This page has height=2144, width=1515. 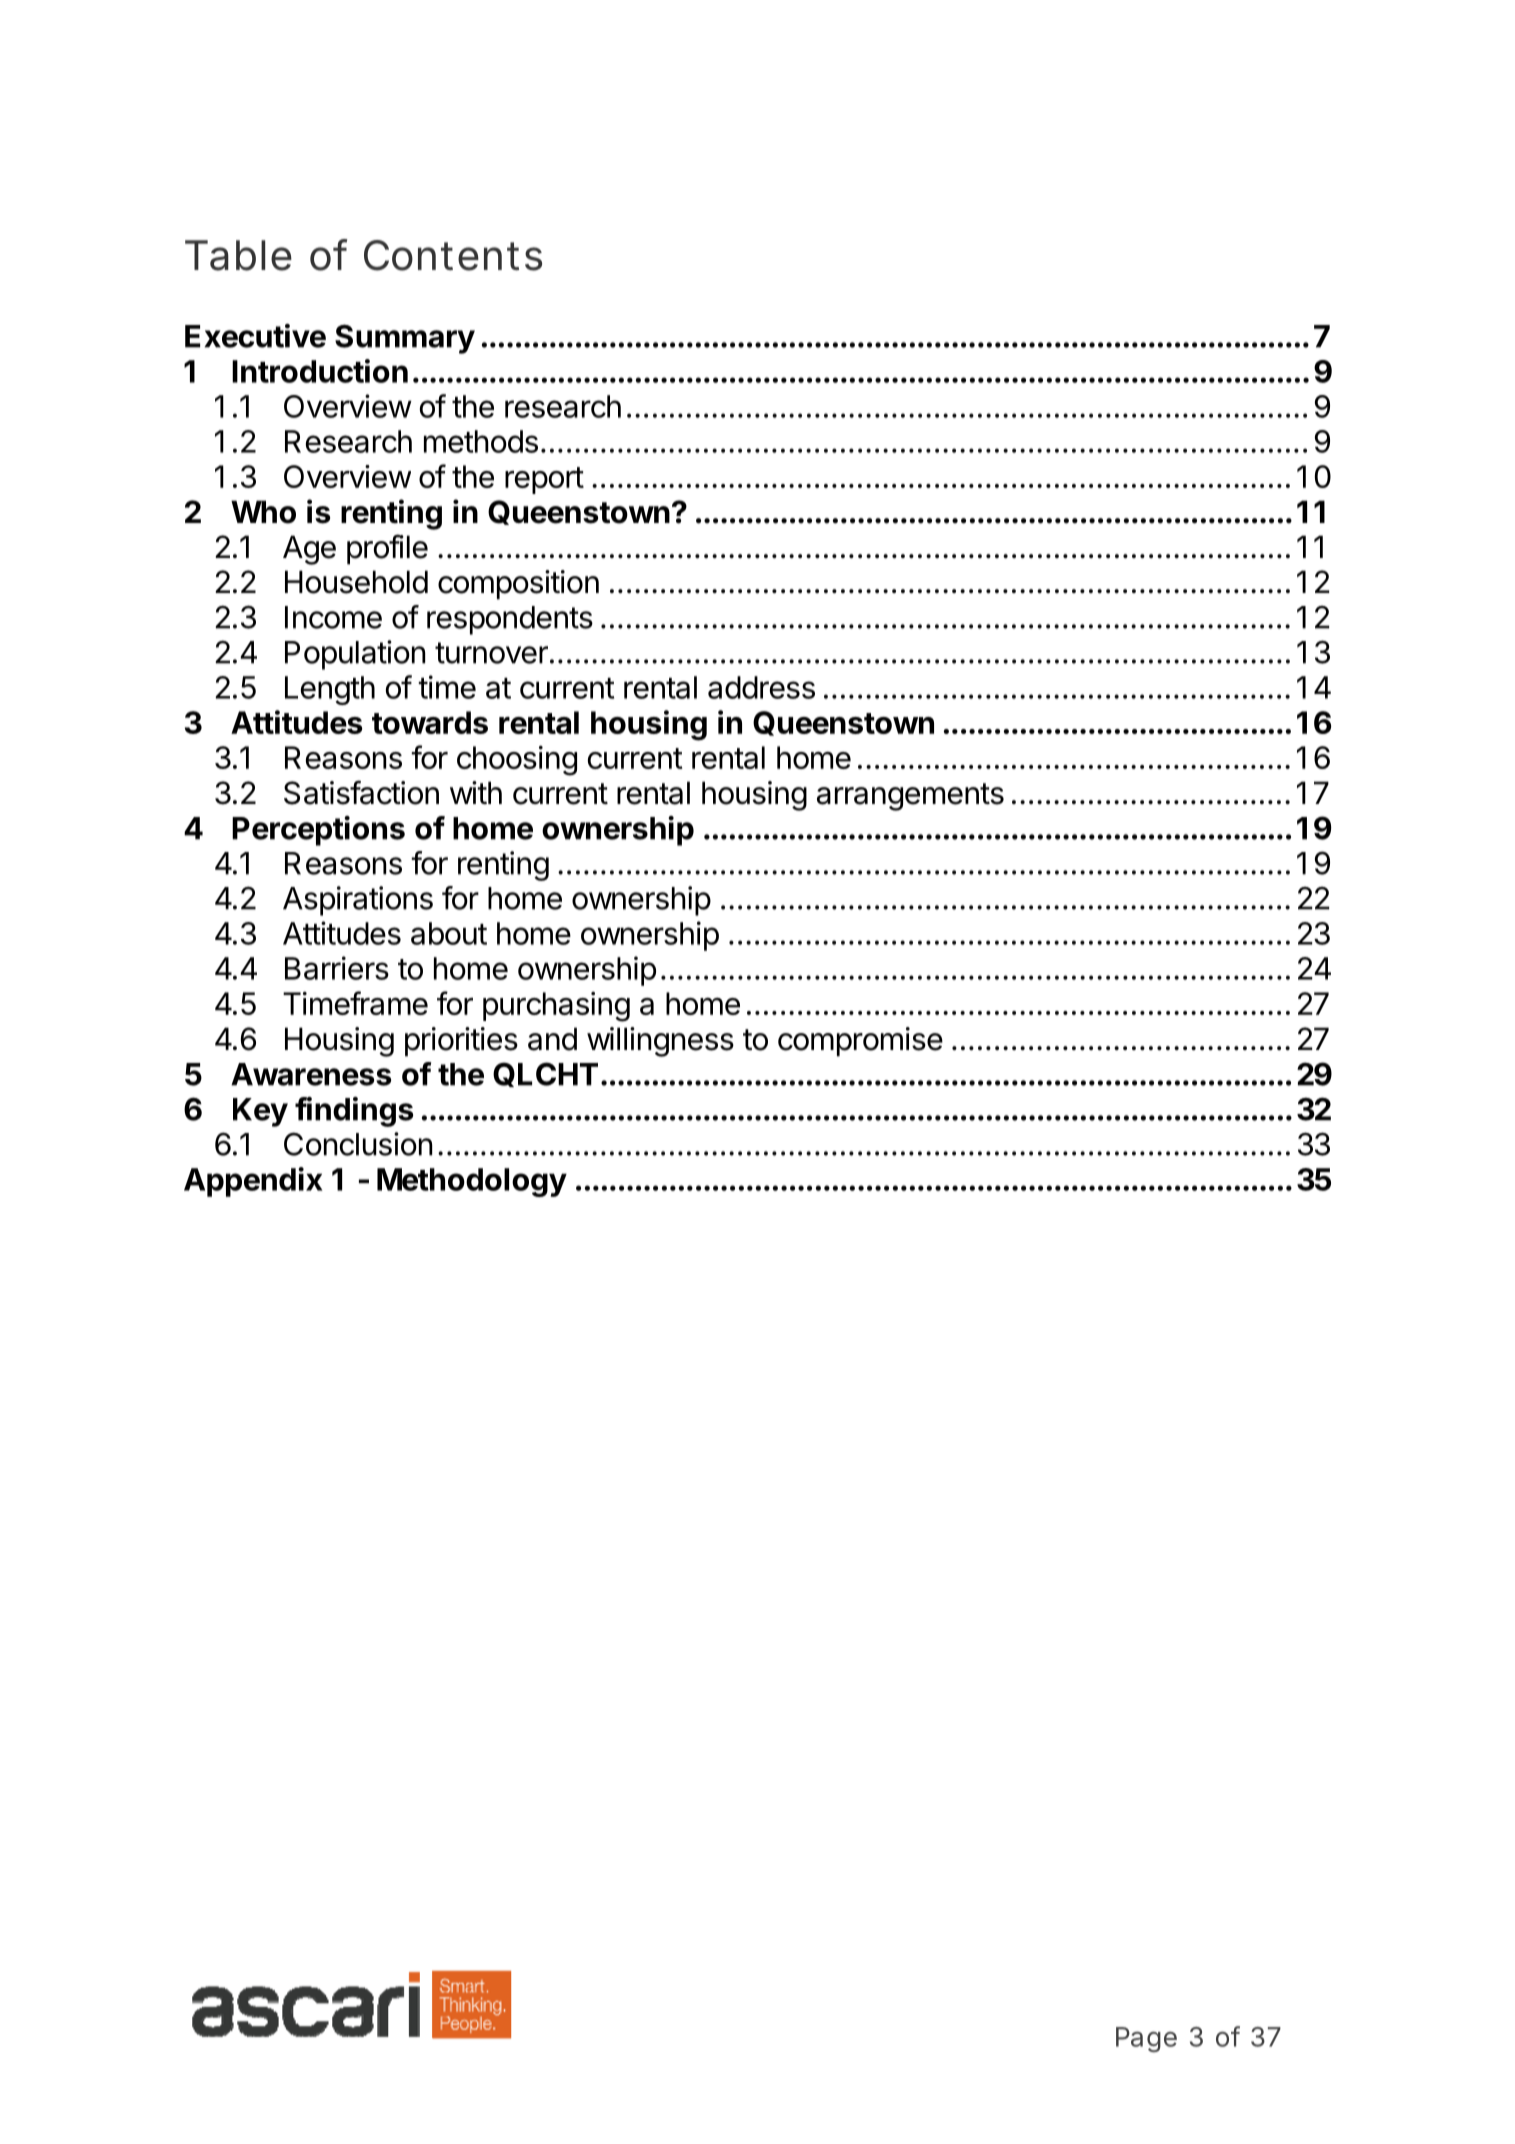 I want to click on report, so click(x=544, y=480).
